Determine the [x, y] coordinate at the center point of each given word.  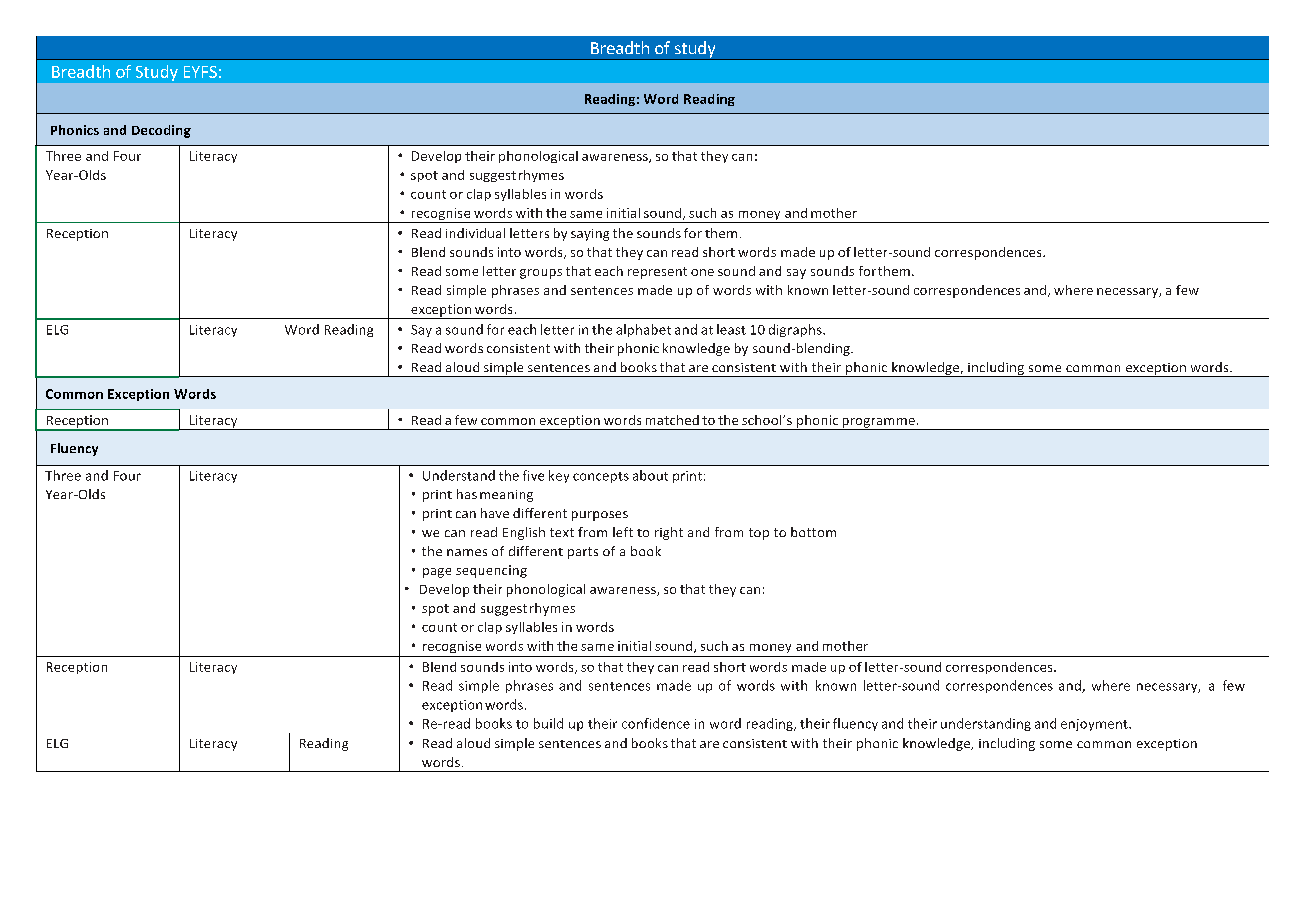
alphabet [643, 330]
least [731, 329]
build [548, 723]
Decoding [161, 131]
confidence [656, 723]
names [467, 552]
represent [657, 273]
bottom [813, 532]
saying [590, 235]
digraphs [796, 330]
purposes [600, 516]
